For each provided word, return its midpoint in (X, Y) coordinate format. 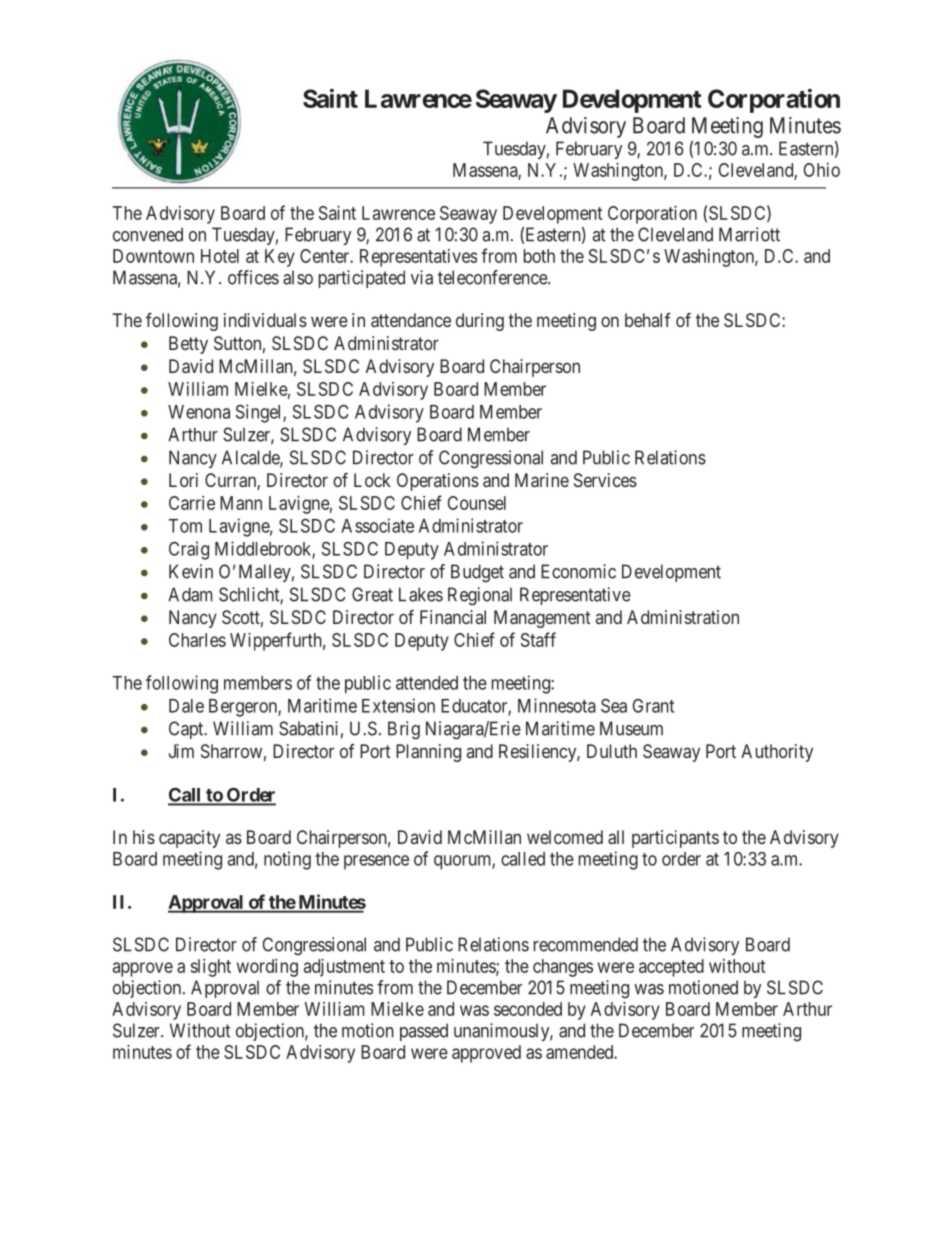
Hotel (220, 256)
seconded (528, 1009)
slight (211, 968)
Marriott (749, 234)
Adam (190, 594)
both (539, 256)
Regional (480, 596)
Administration (683, 617)
